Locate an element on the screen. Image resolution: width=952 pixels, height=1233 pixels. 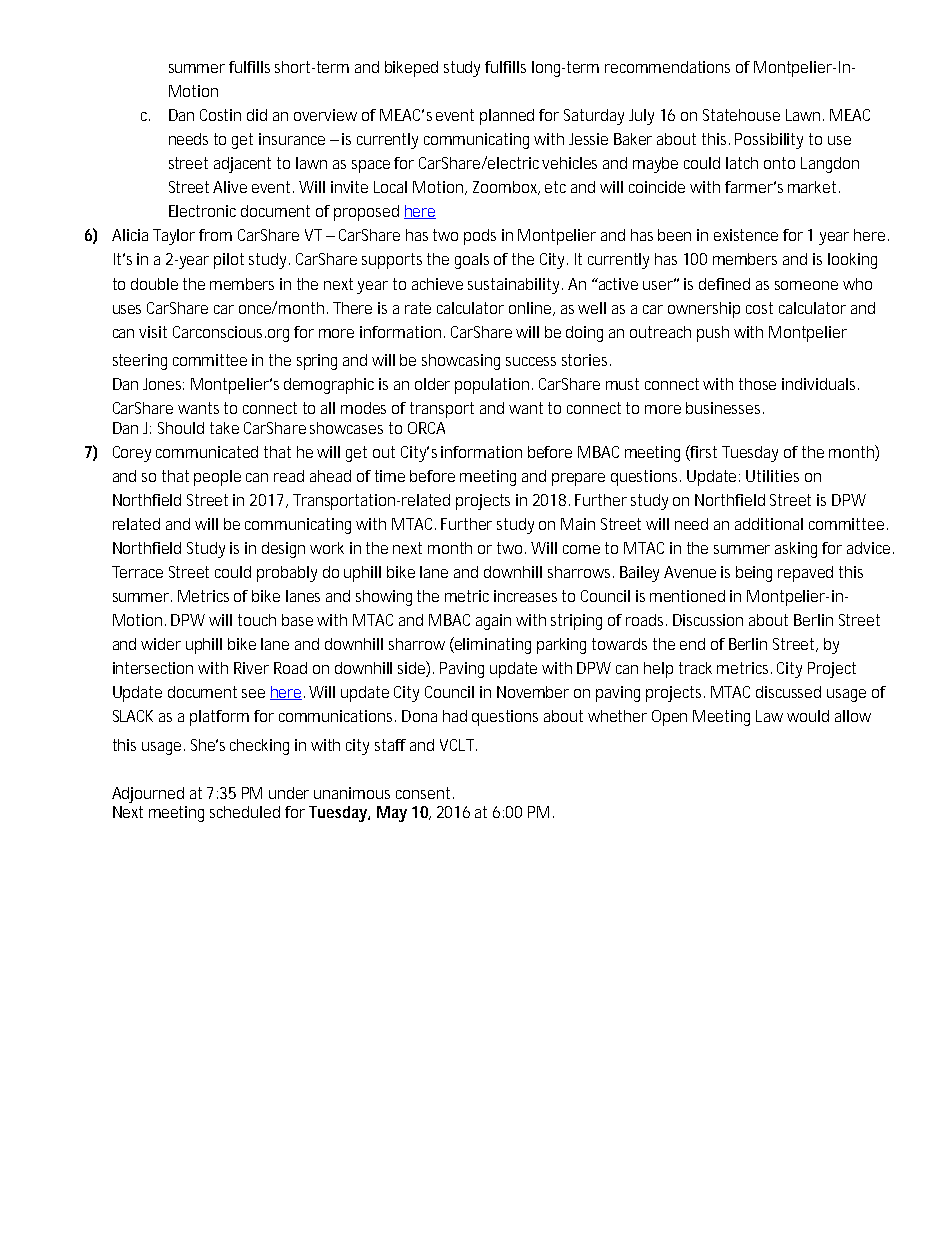
scheduled is located at coordinates (245, 812).
